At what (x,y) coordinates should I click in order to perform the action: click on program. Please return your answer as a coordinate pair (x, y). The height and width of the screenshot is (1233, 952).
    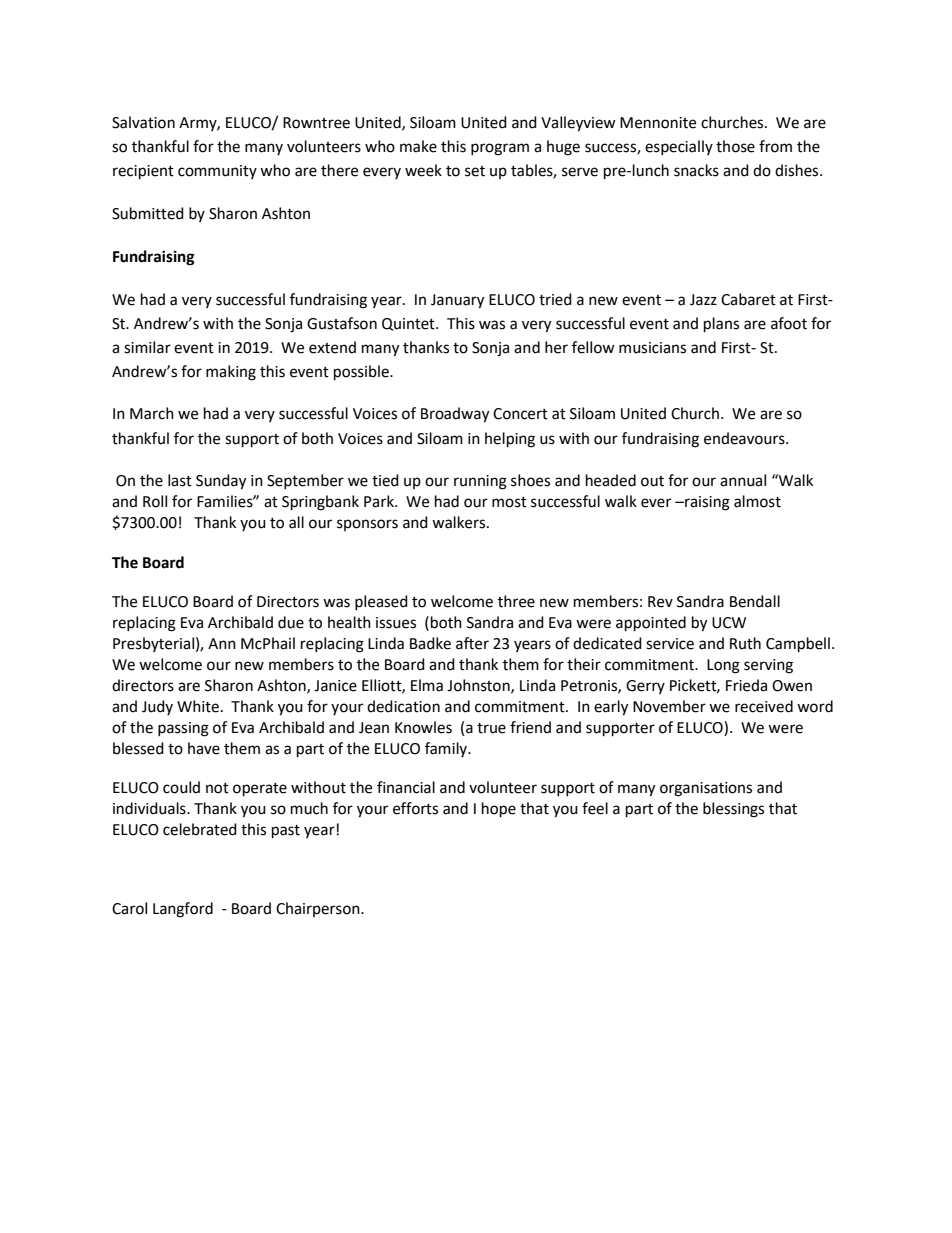
    Looking at the image, I should click on (500, 149).
